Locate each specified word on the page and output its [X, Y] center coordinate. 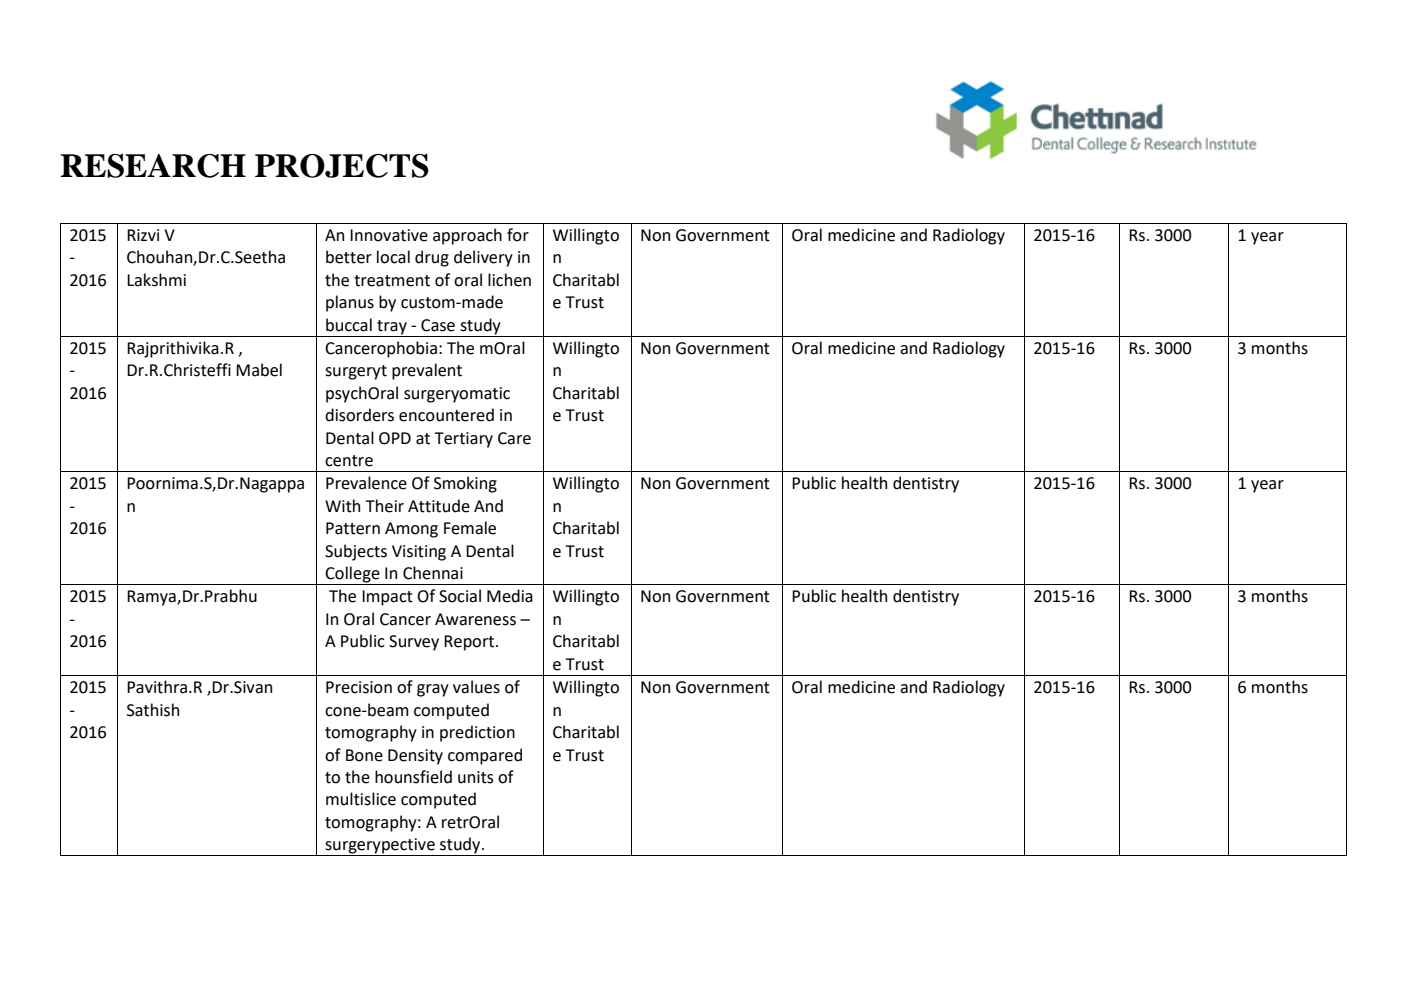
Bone [364, 755]
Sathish [153, 710]
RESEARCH [153, 166]
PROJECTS [342, 166]
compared [485, 756]
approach [467, 236]
